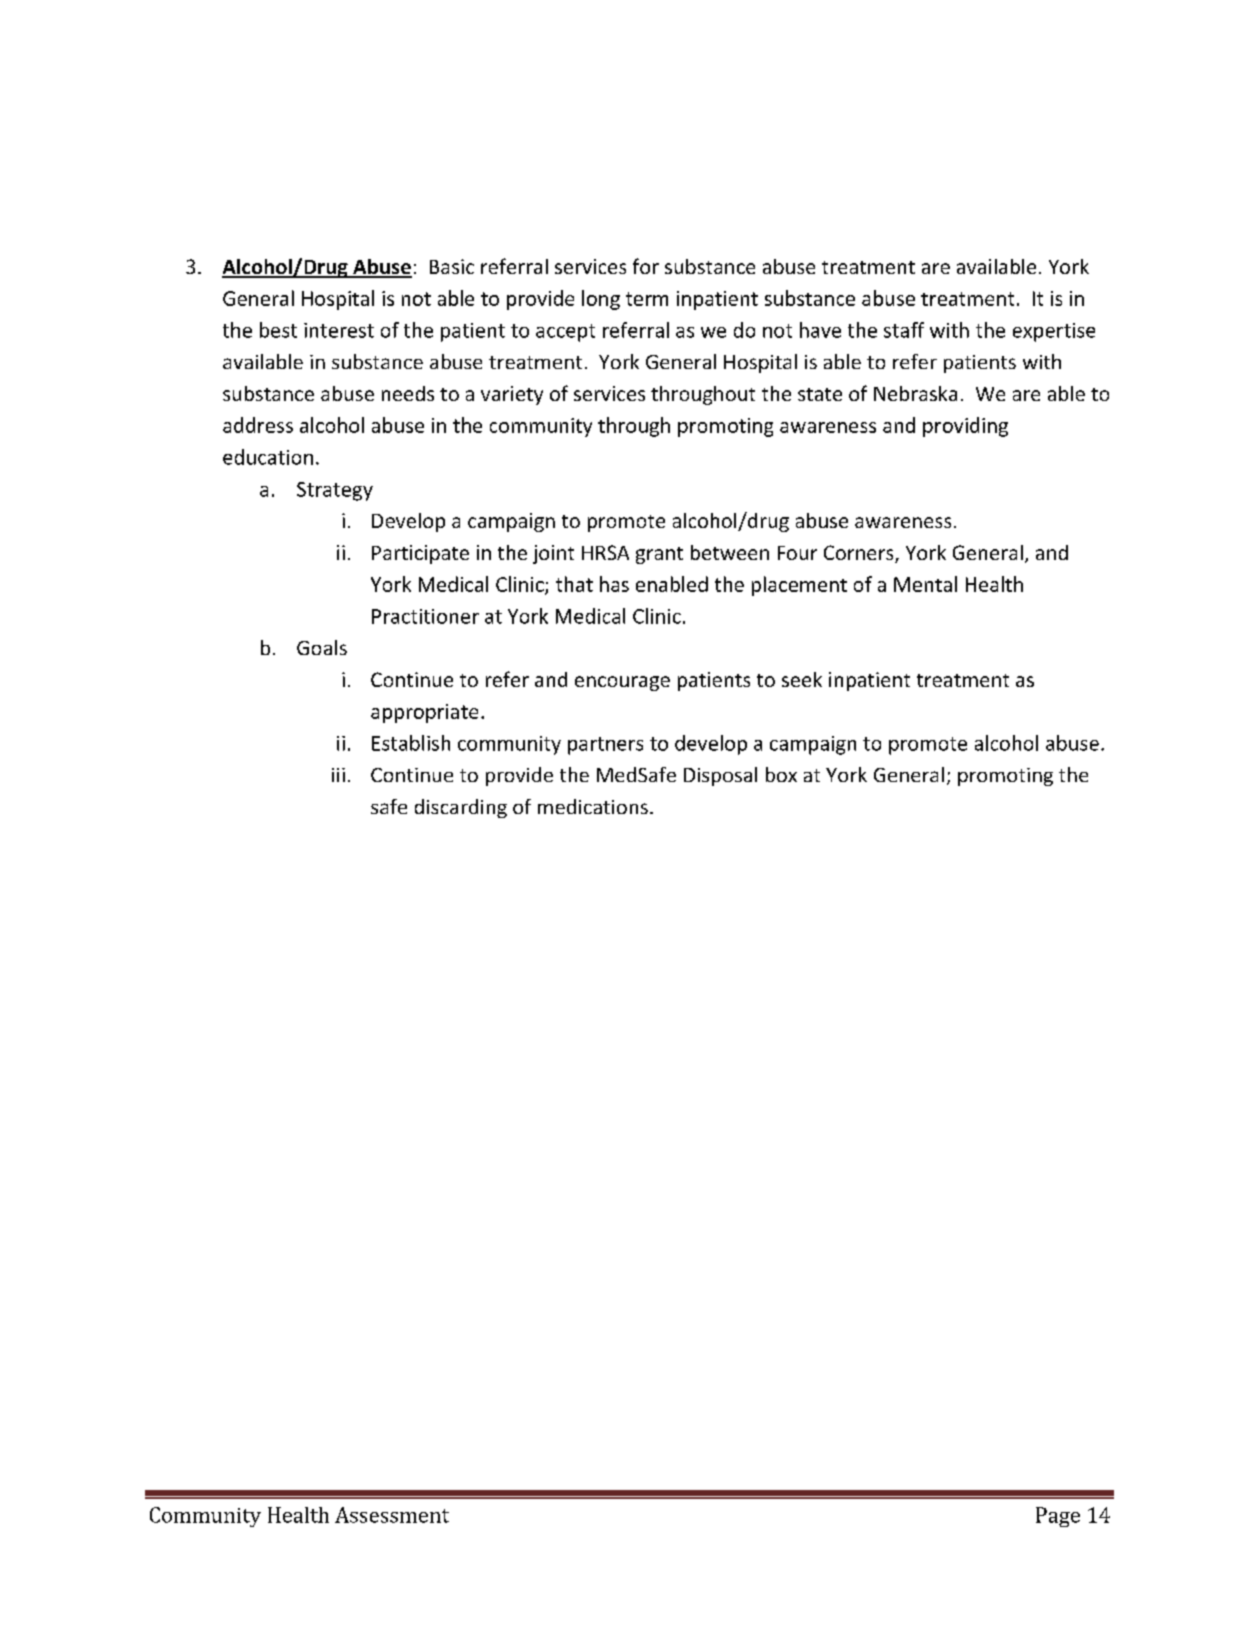 The height and width of the screenshot is (1629, 1259). I want to click on box, so click(781, 774).
